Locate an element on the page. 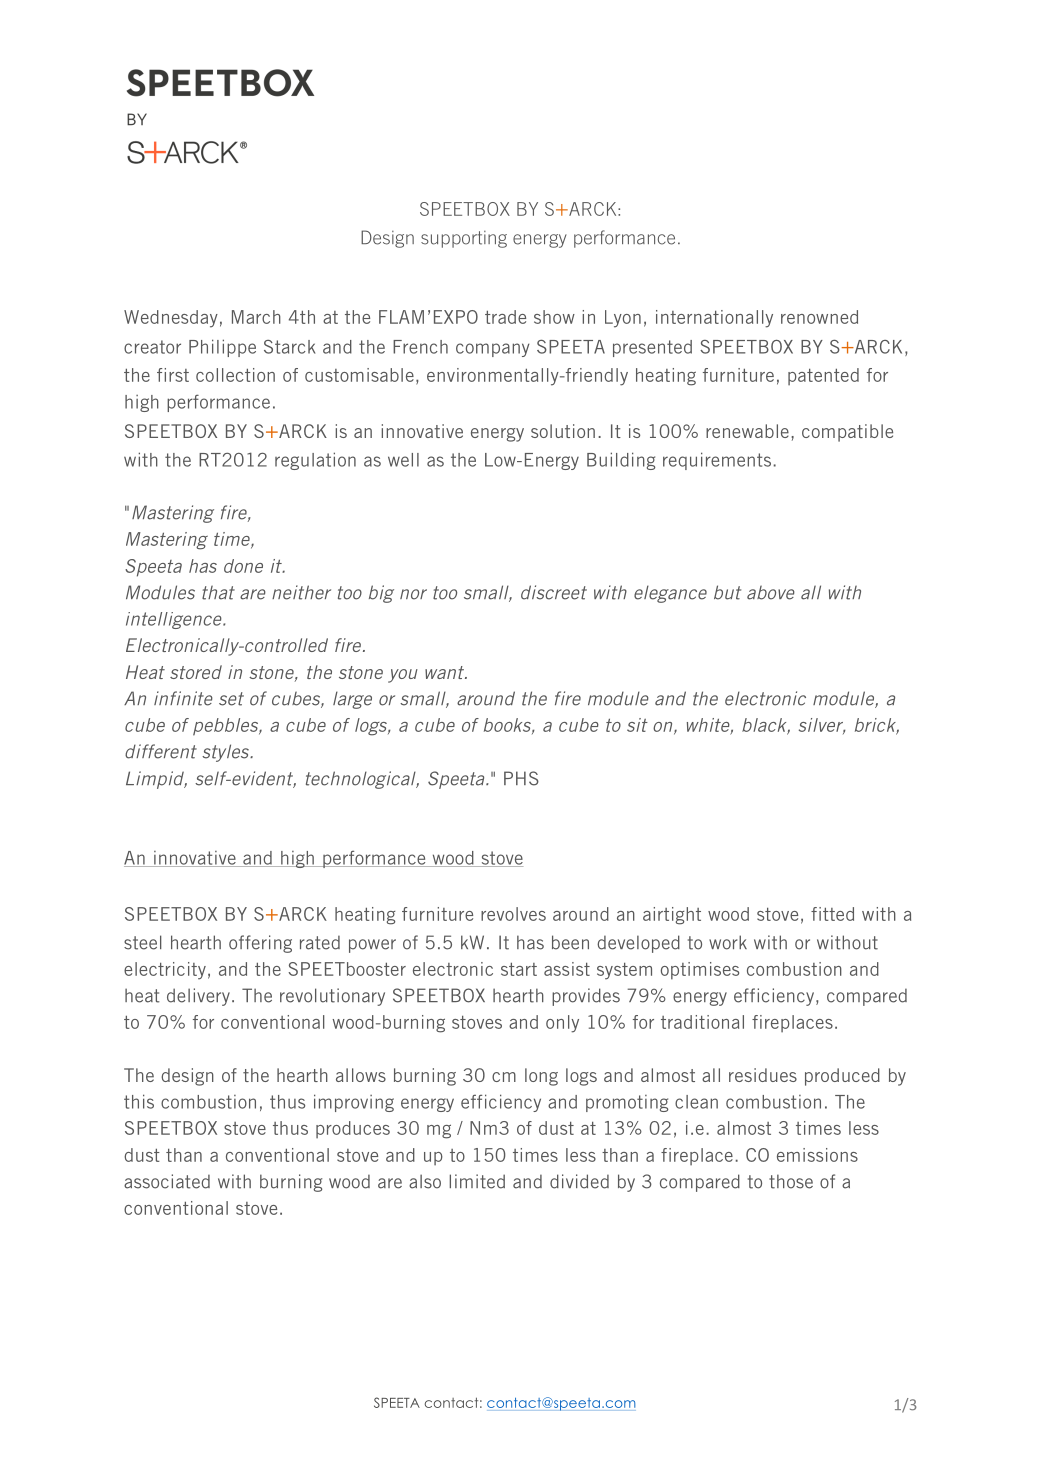 The image size is (1041, 1473). supporting is located at coordinates (464, 239).
